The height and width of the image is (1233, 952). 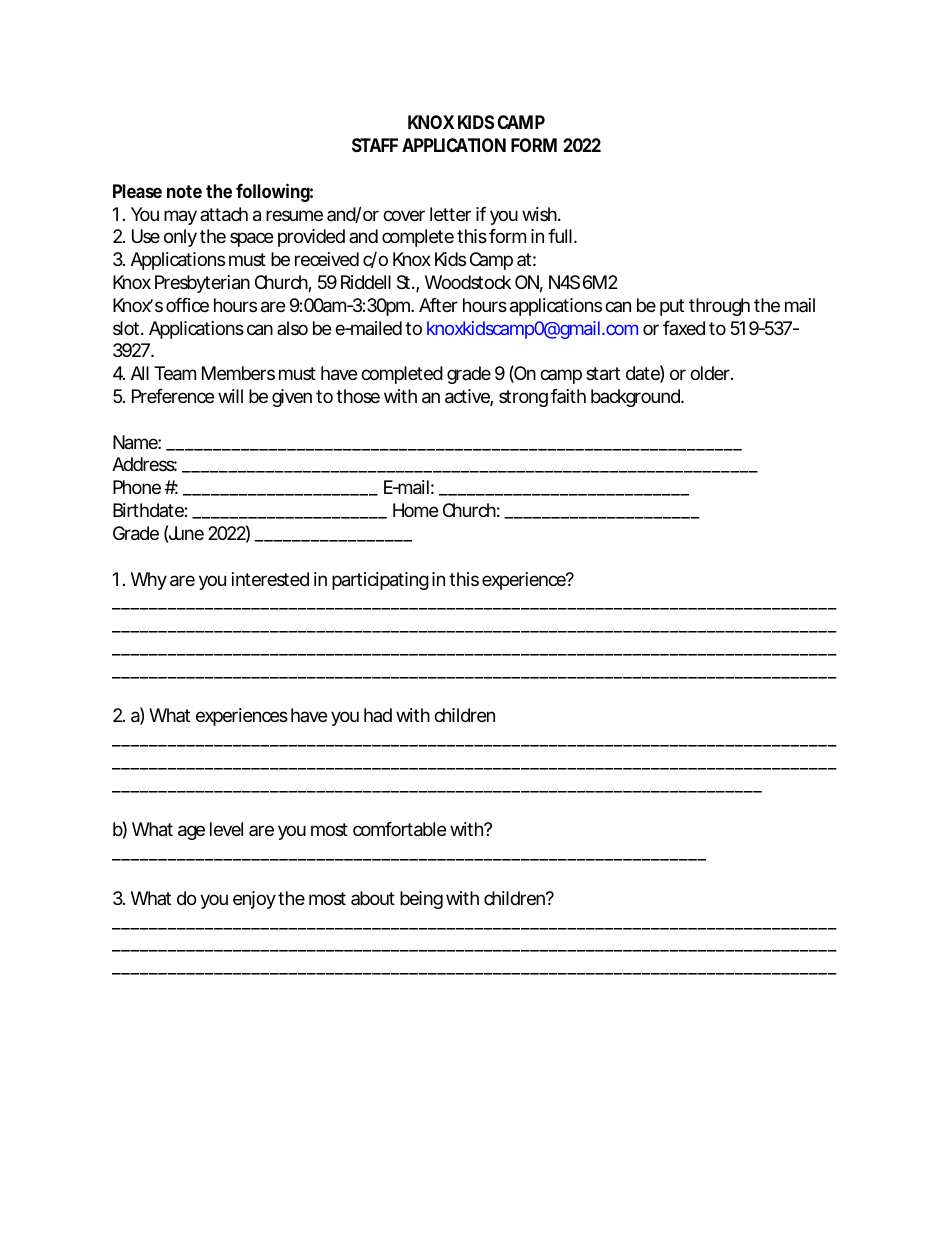 I want to click on Members, so click(x=238, y=373).
